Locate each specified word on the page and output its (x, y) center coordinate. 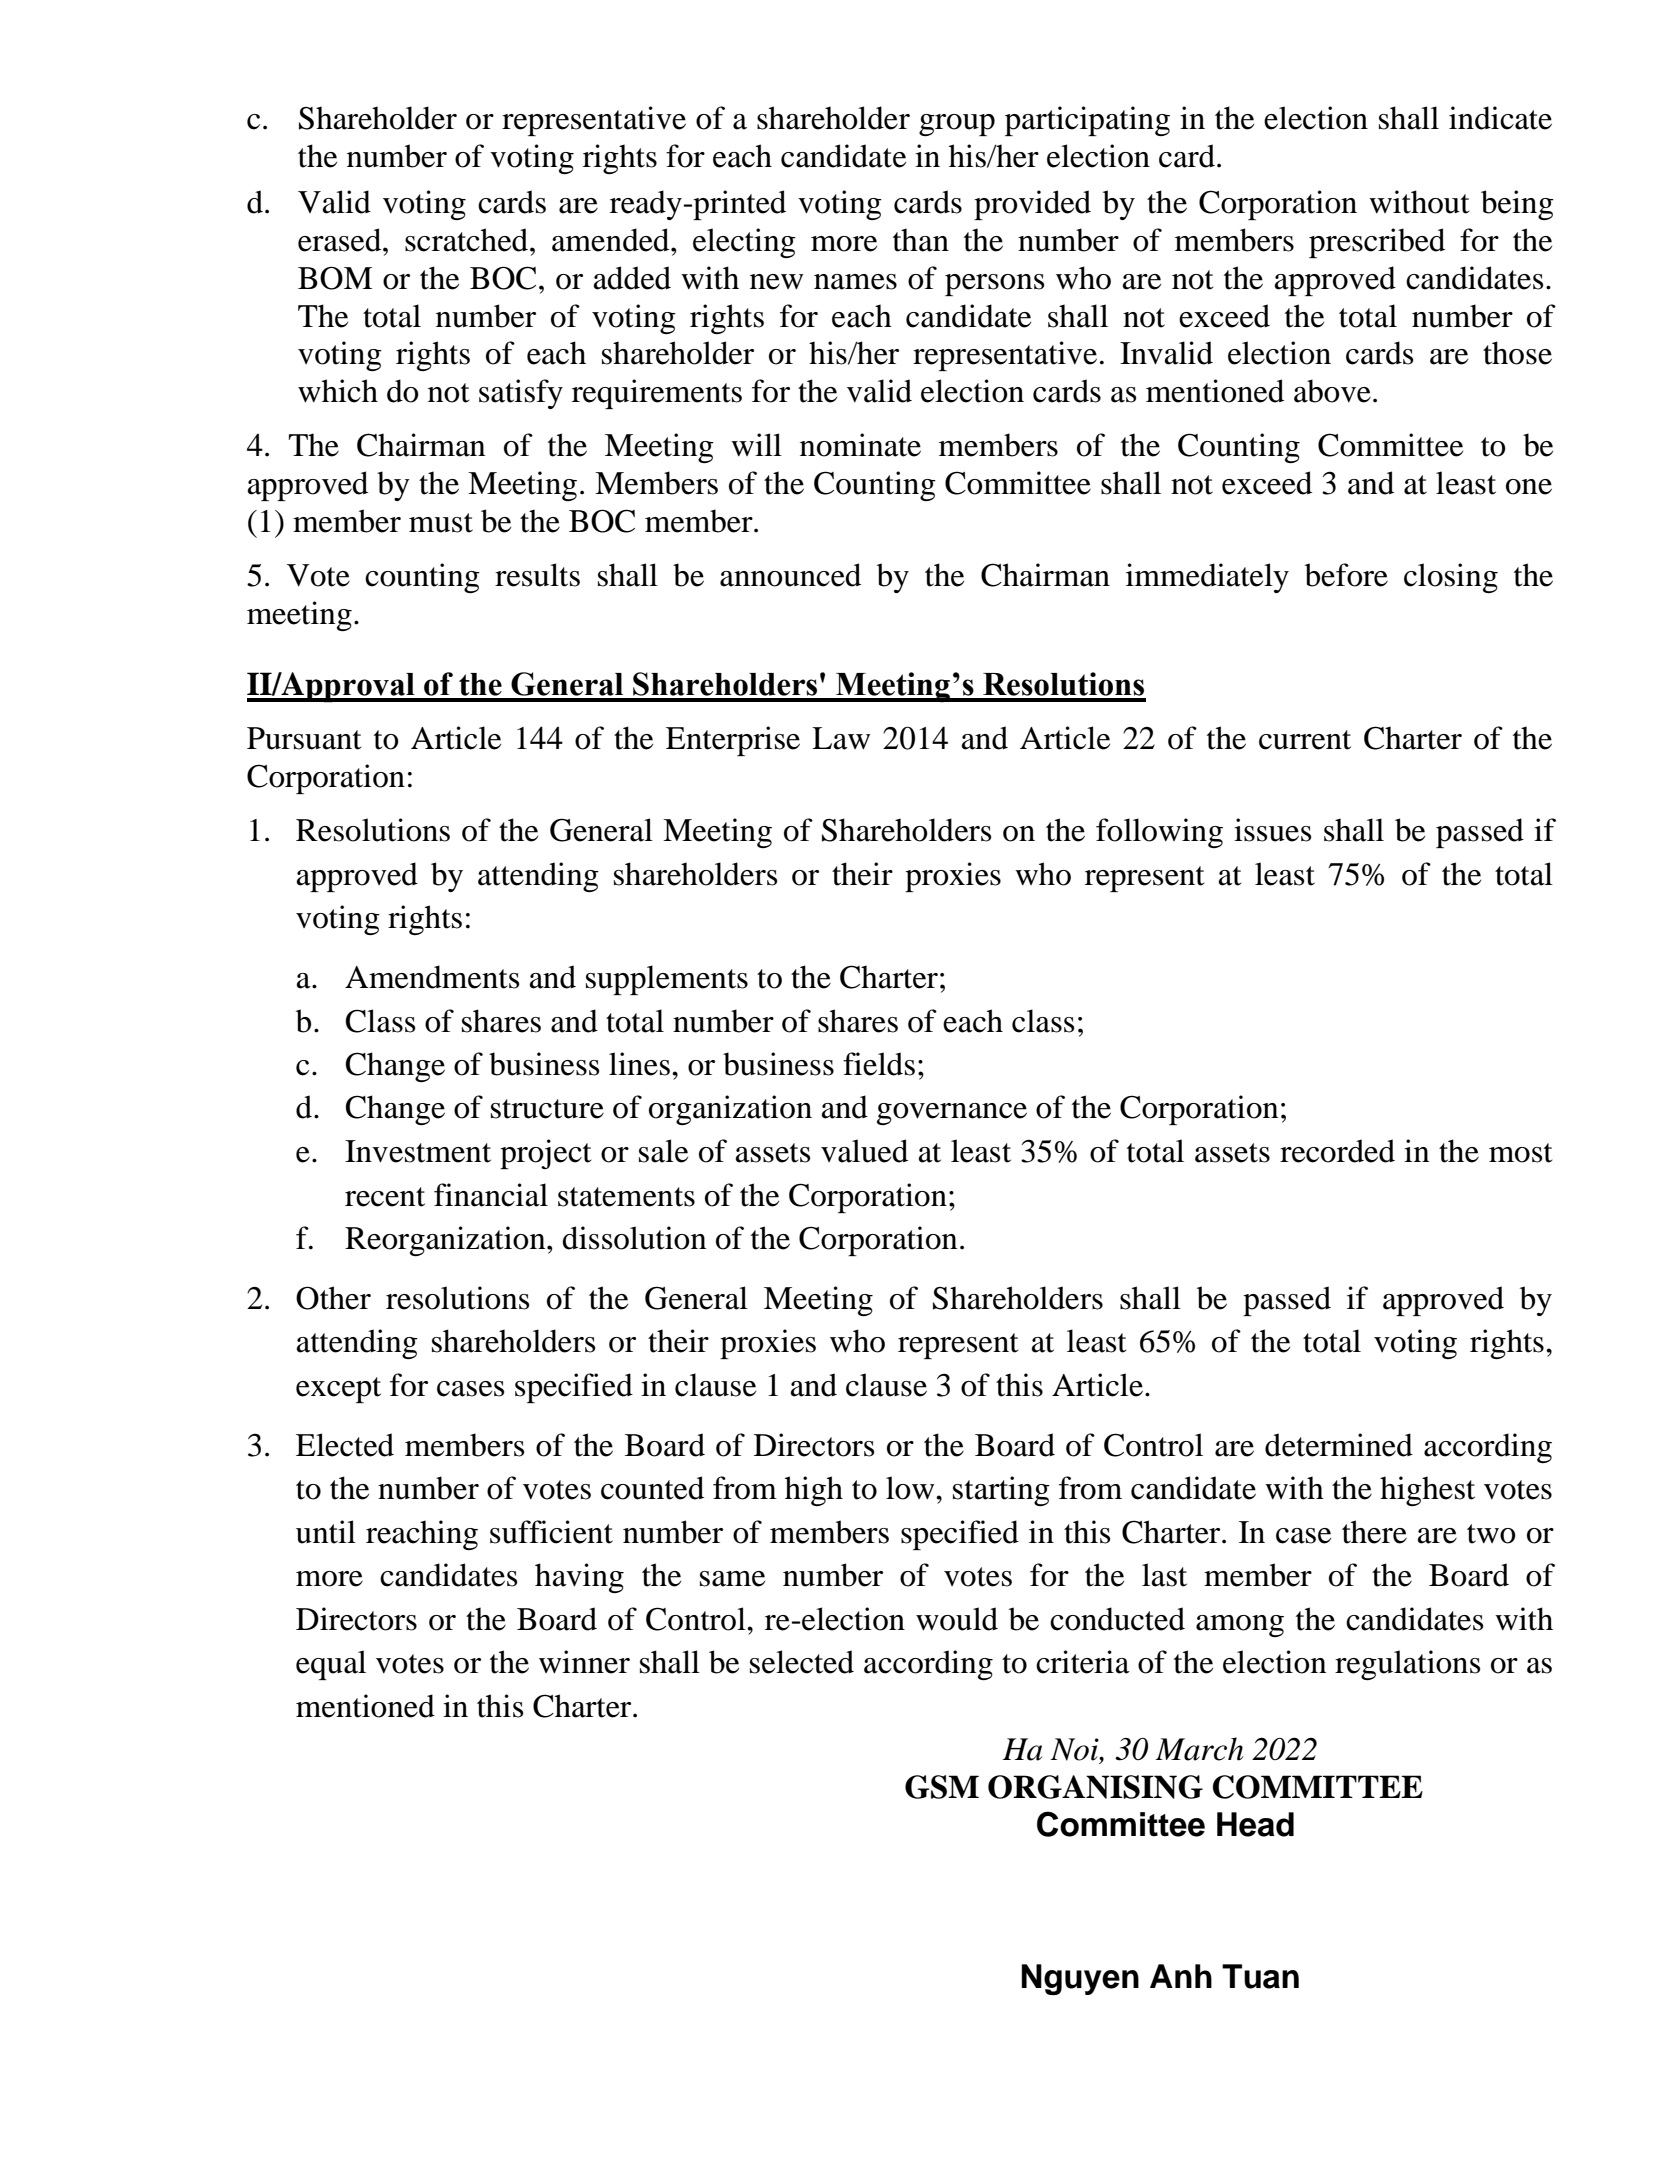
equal (331, 1665)
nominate (860, 445)
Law (841, 738)
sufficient (551, 1532)
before (1346, 575)
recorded (1337, 1151)
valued (864, 1151)
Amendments (432, 977)
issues (1272, 830)
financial (491, 1195)
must (441, 523)
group (957, 125)
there (1374, 1532)
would (957, 1619)
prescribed (1377, 243)
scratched (468, 240)
